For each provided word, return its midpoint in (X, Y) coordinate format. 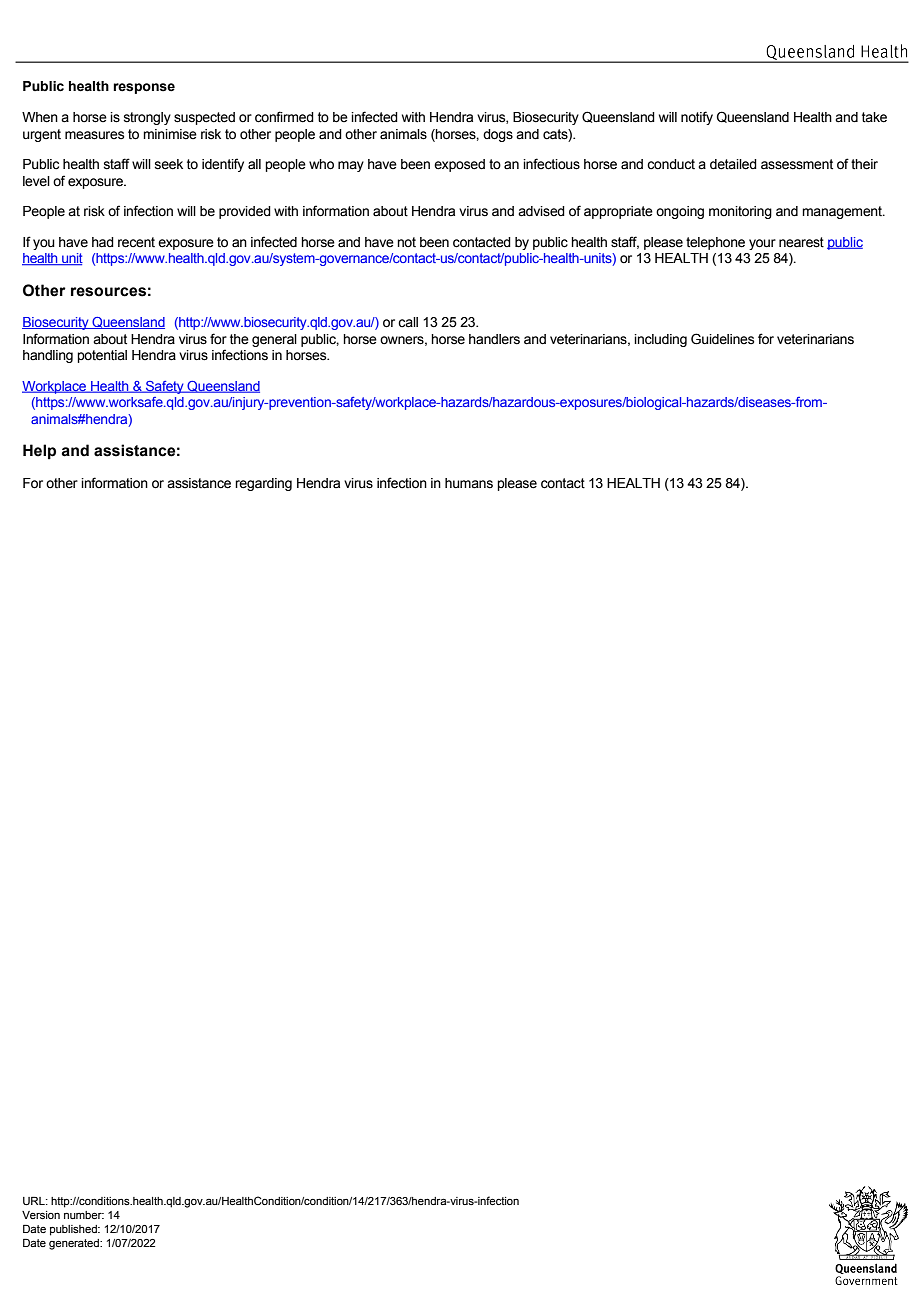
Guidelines (722, 339)
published (74, 1230)
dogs (498, 135)
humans (469, 483)
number (84, 1215)
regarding (263, 484)
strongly (147, 118)
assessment (797, 164)
